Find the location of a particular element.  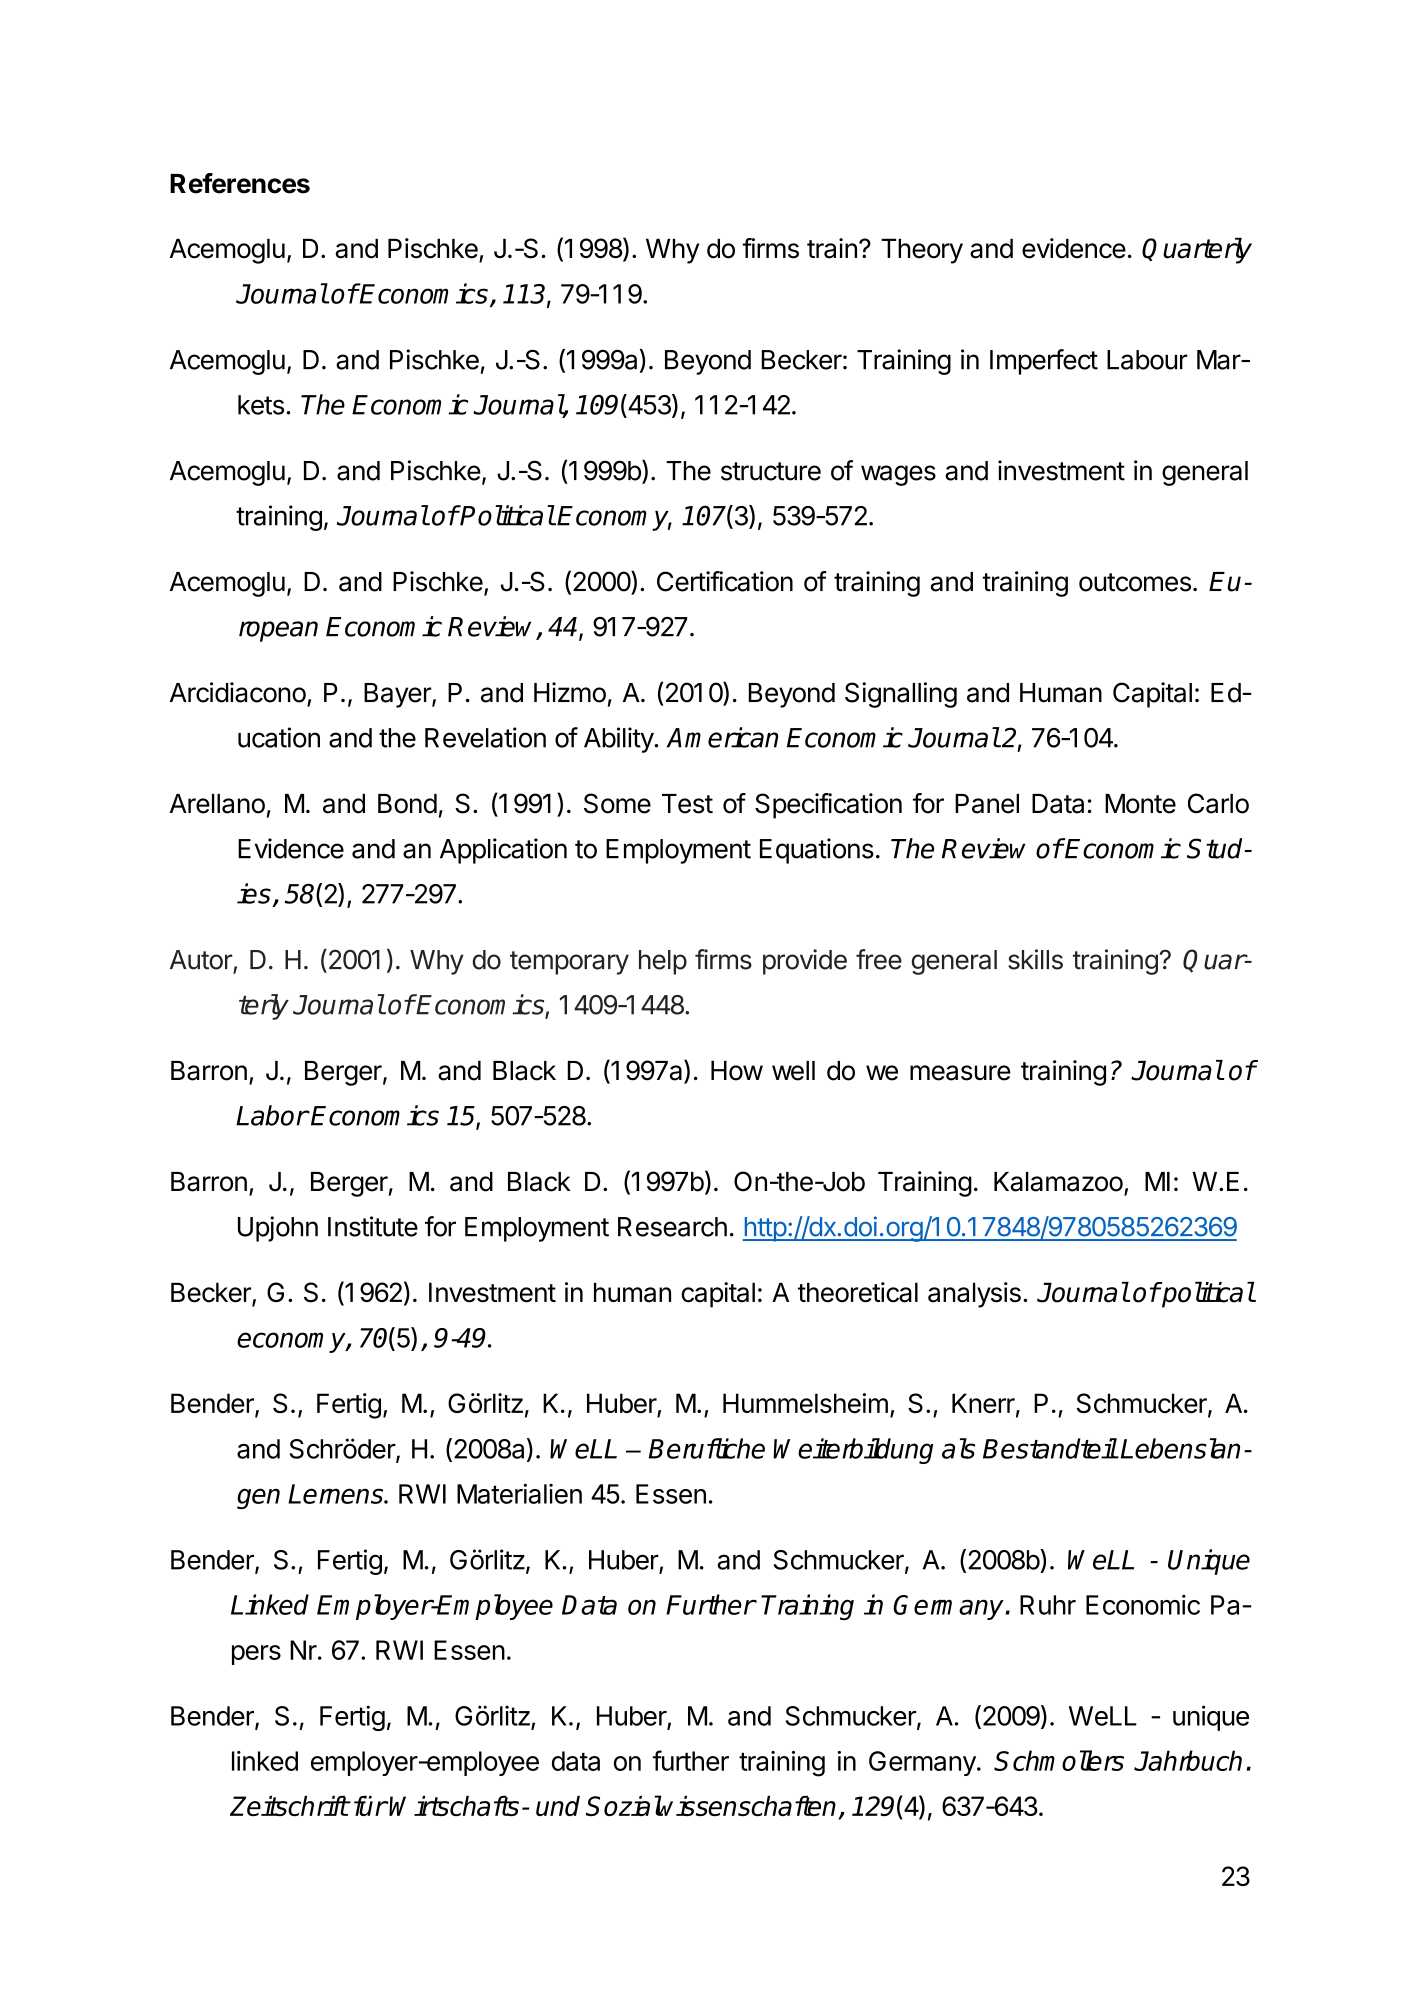

Monte is located at coordinates (1140, 804).
